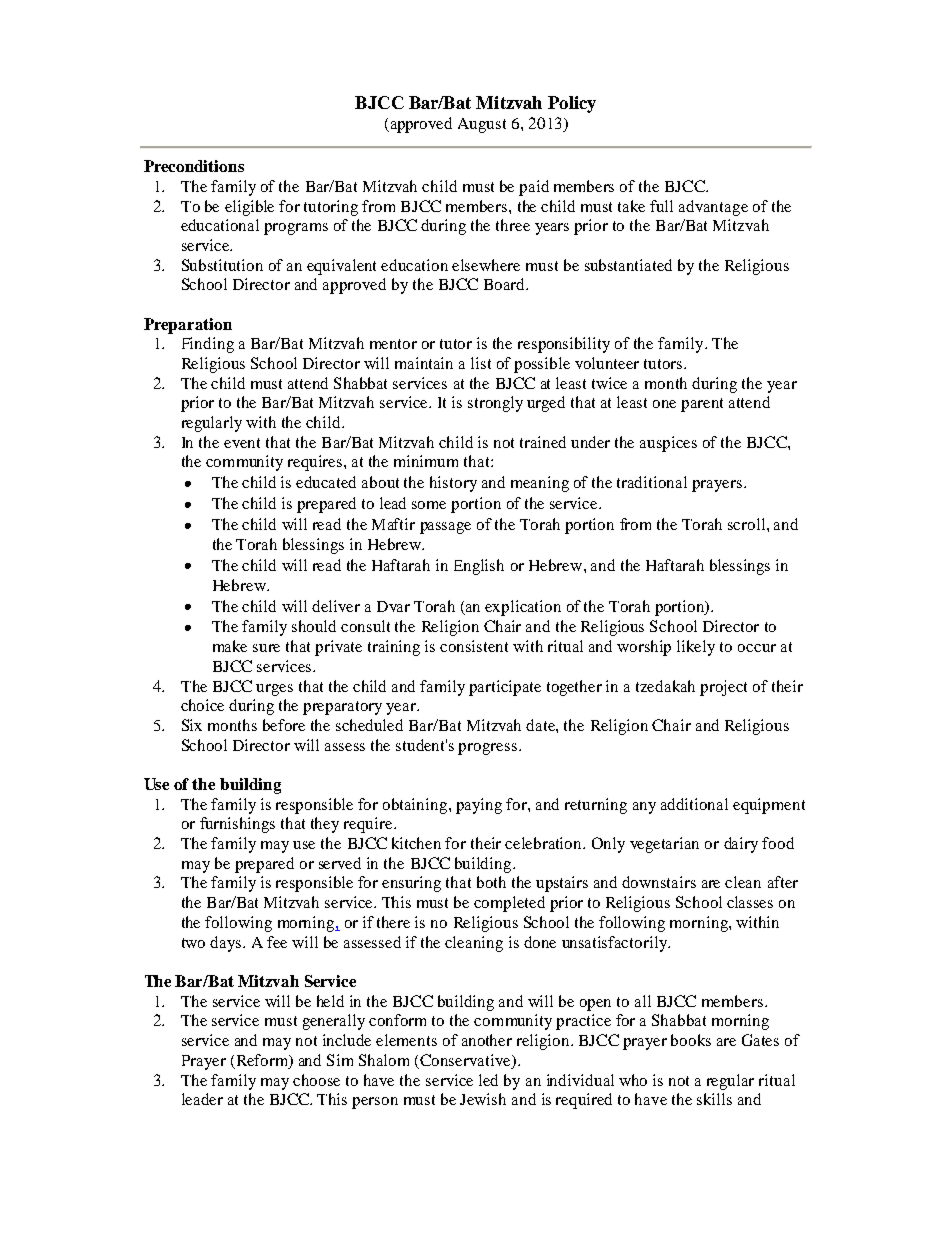  I want to click on August, so click(482, 125).
